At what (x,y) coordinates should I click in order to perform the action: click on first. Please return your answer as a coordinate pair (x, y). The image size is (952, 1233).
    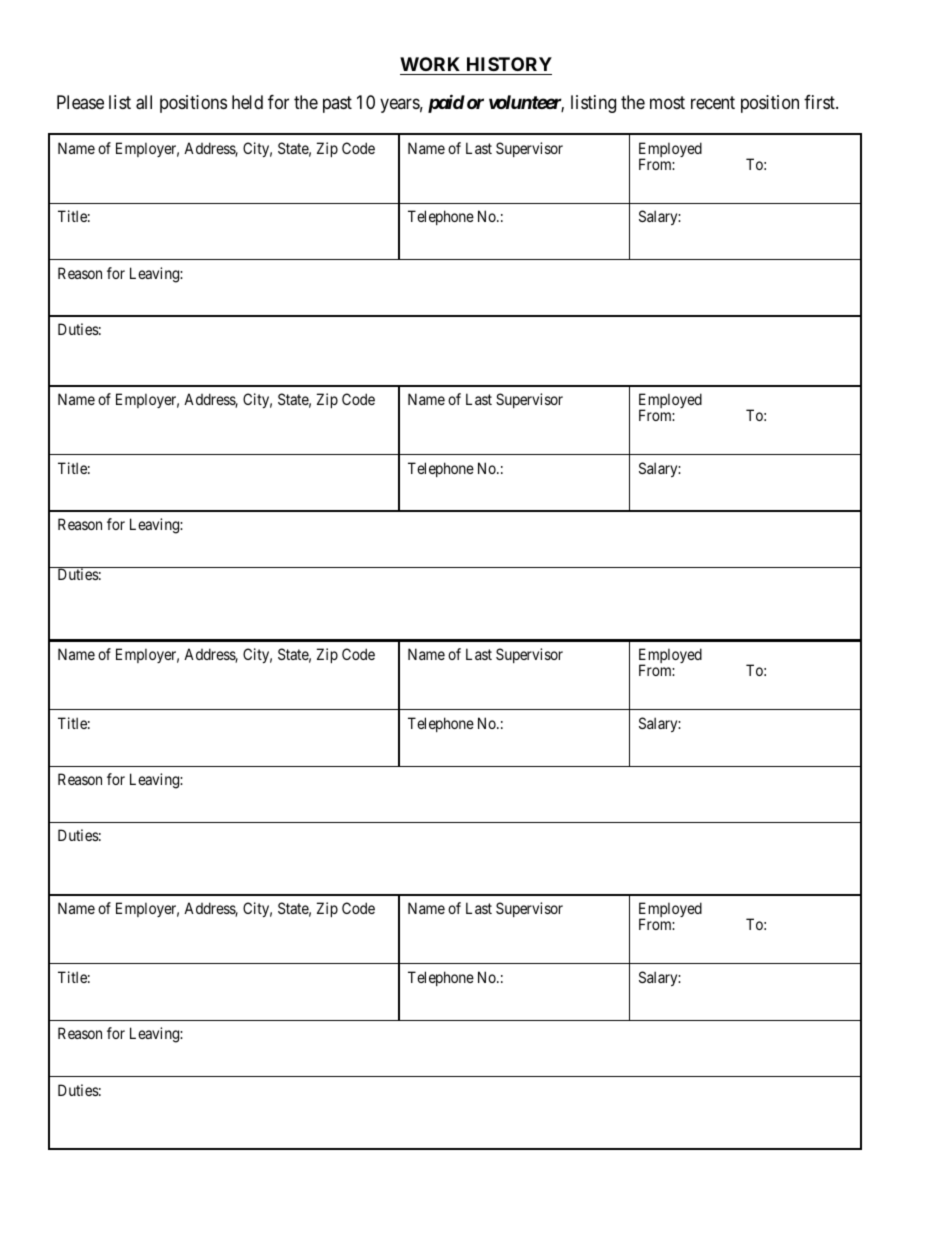
    Looking at the image, I should click on (820, 102).
